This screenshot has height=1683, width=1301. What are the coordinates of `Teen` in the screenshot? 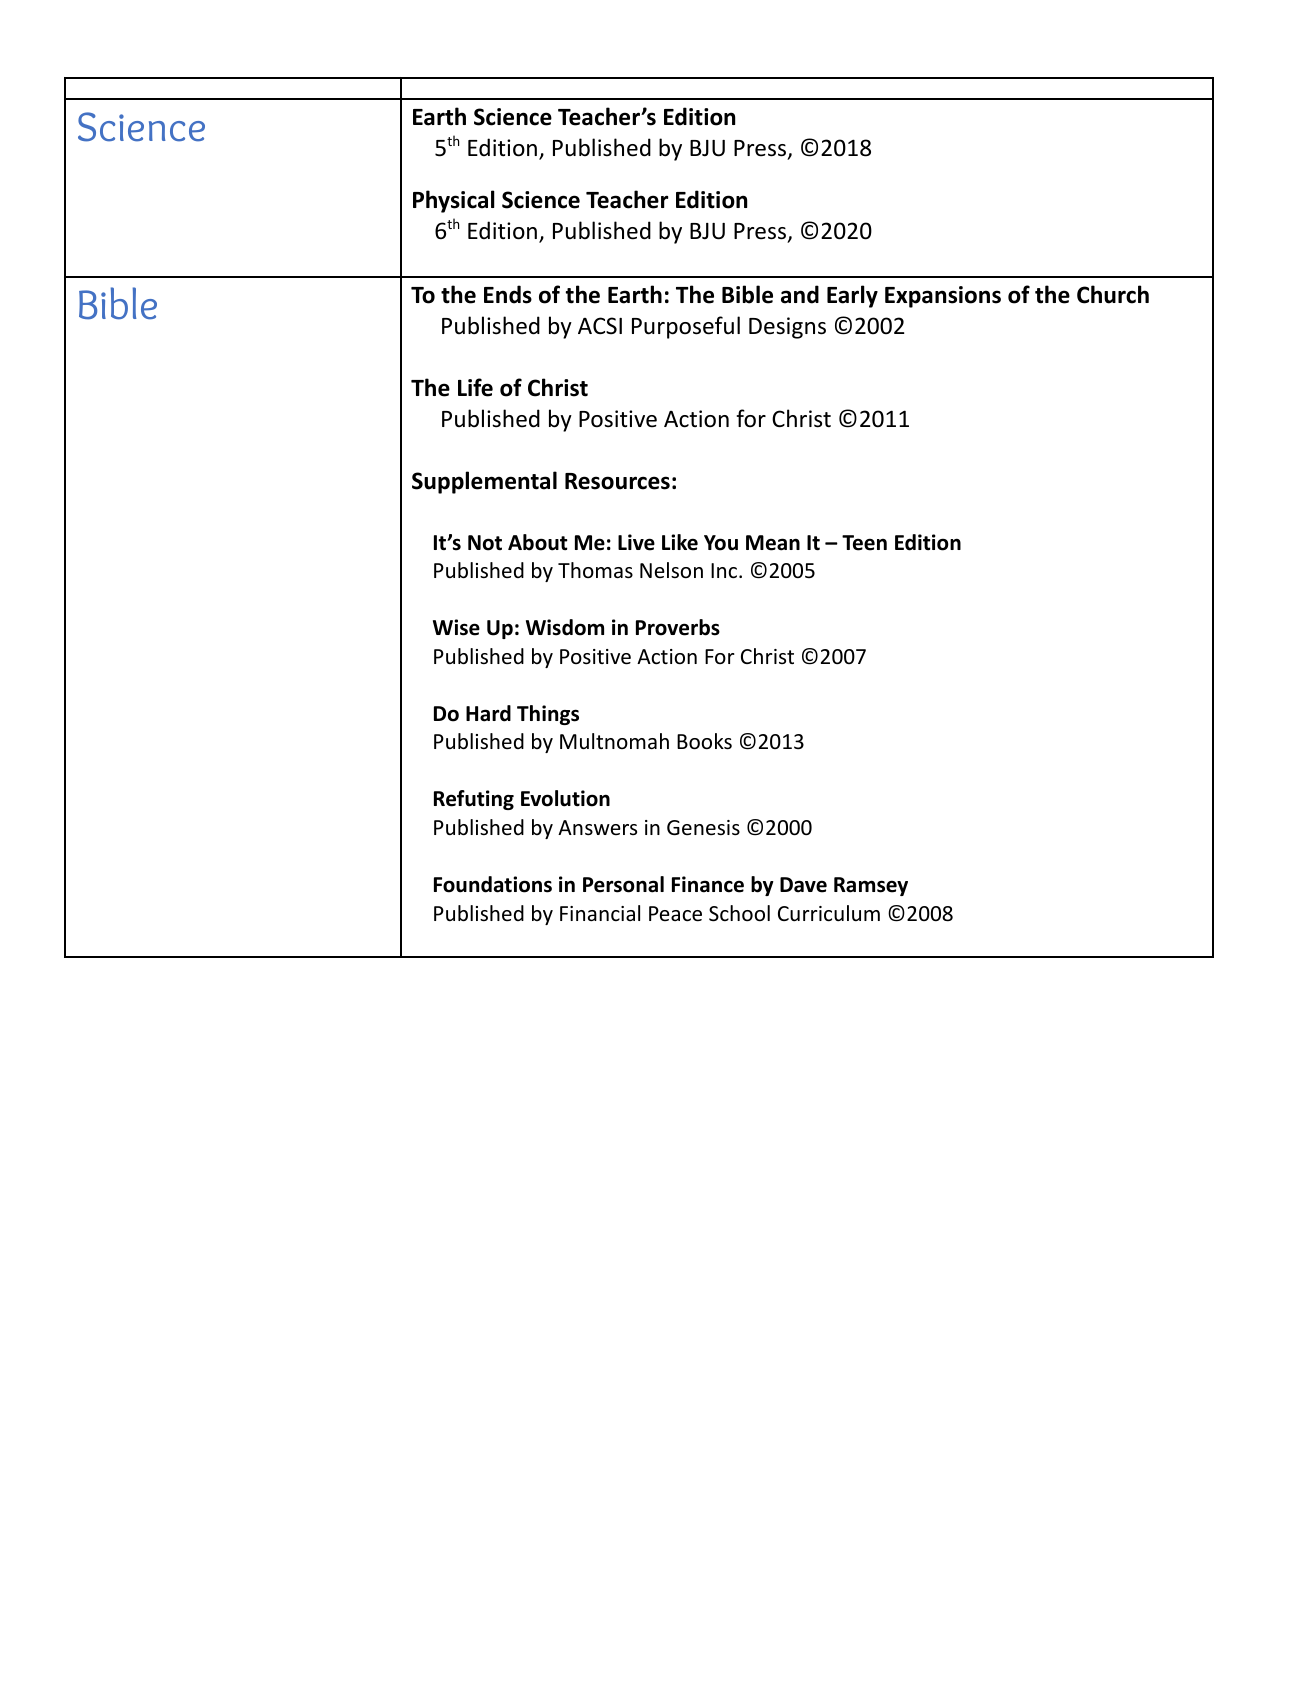 It's located at (864, 543).
